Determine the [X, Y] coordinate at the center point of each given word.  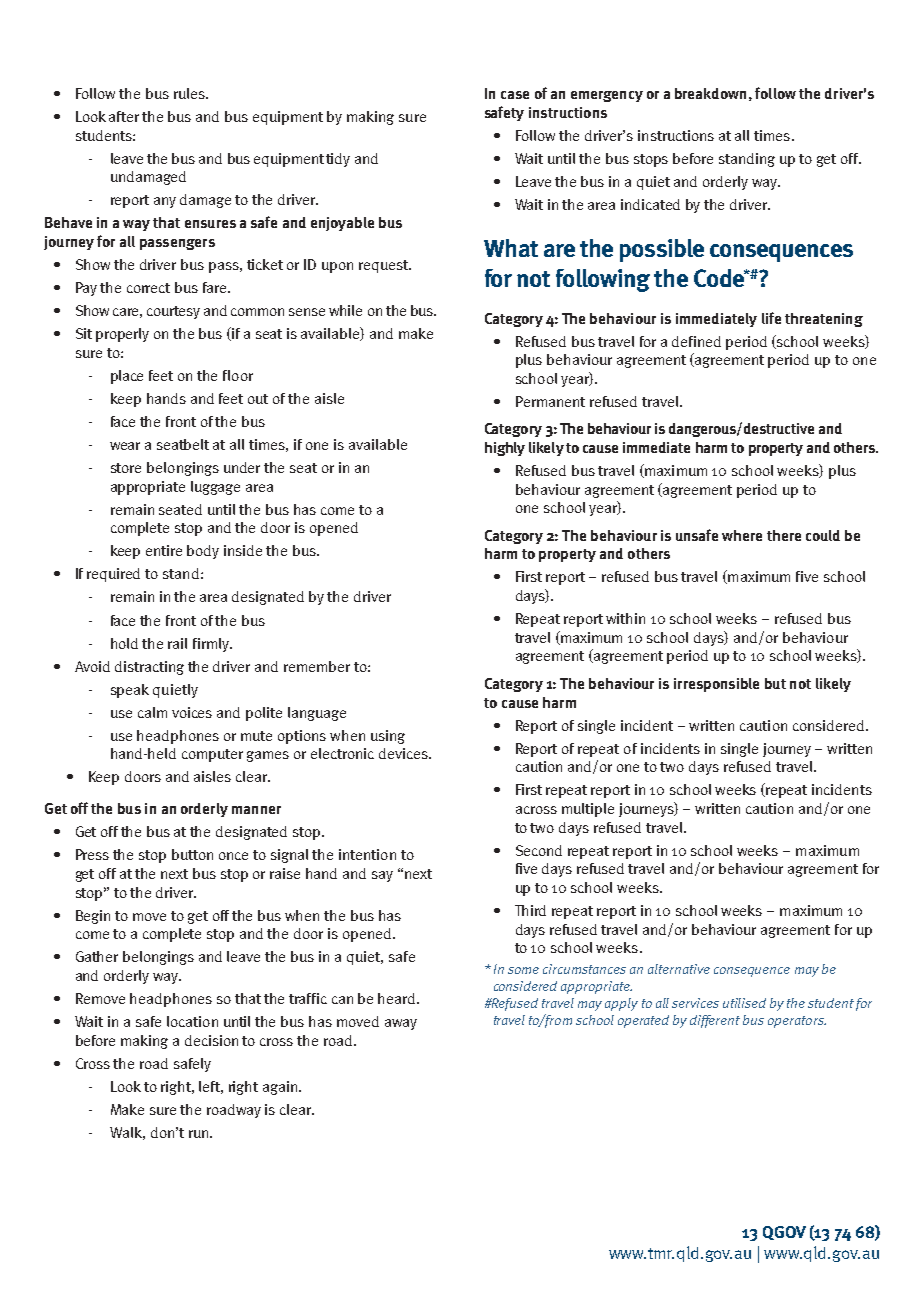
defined [696, 341]
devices [404, 753]
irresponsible [716, 685]
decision [211, 1040]
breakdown [710, 93]
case [515, 95]
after [124, 116]
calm [152, 712]
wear [125, 446]
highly [505, 449]
